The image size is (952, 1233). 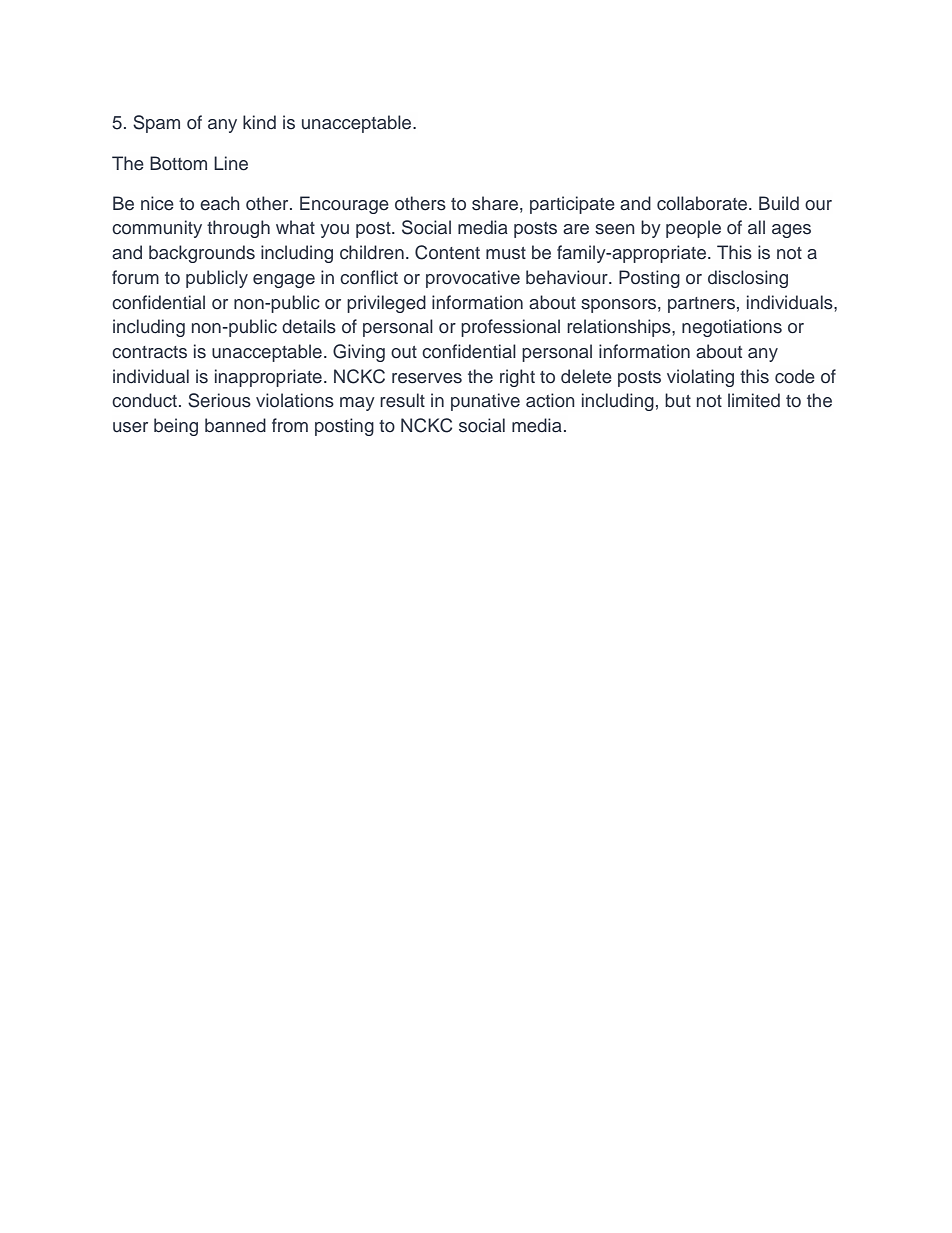 What do you see at coordinates (402, 400) in the screenshot?
I see `result` at bounding box center [402, 400].
